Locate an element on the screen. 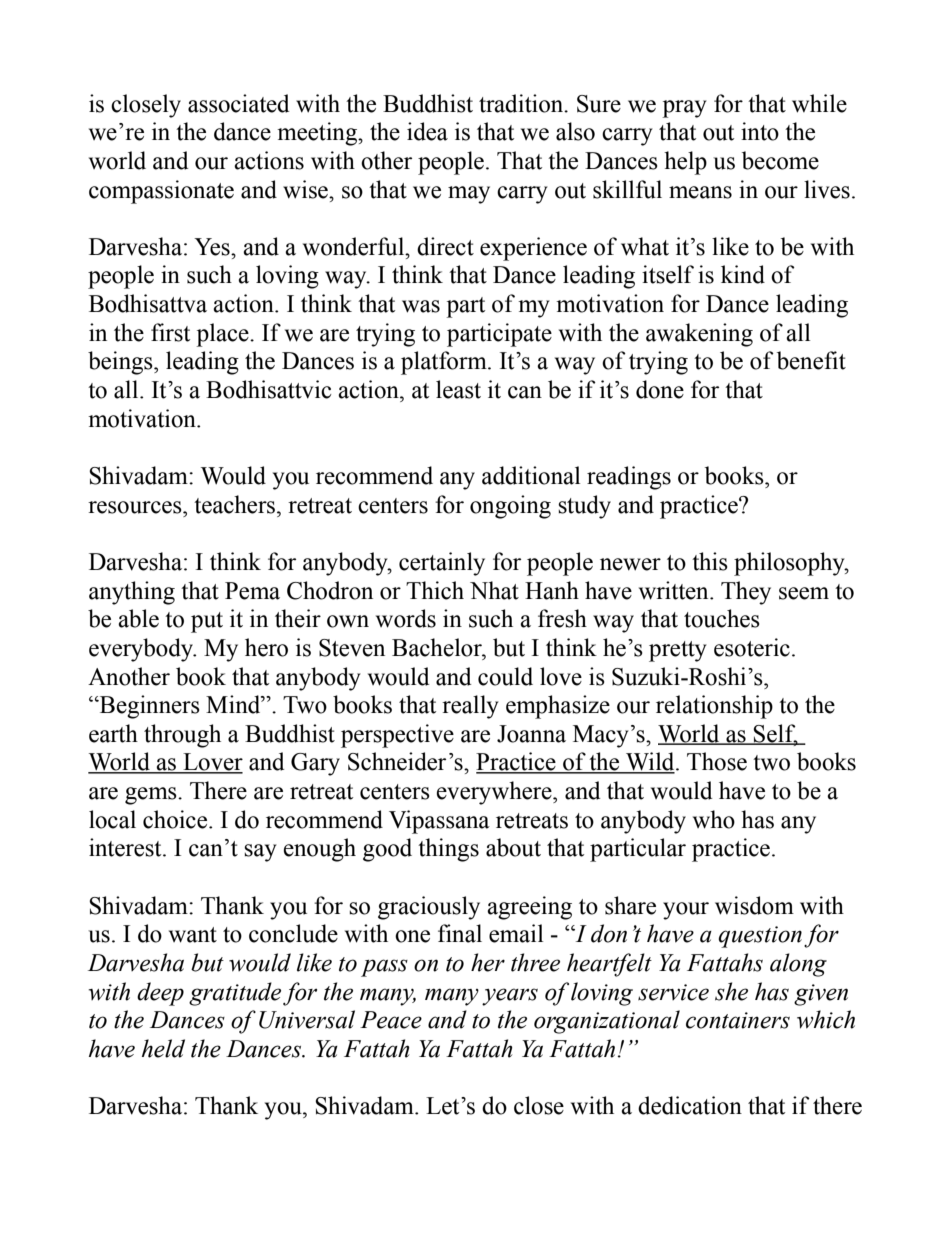  Nhat is located at coordinates (494, 590).
